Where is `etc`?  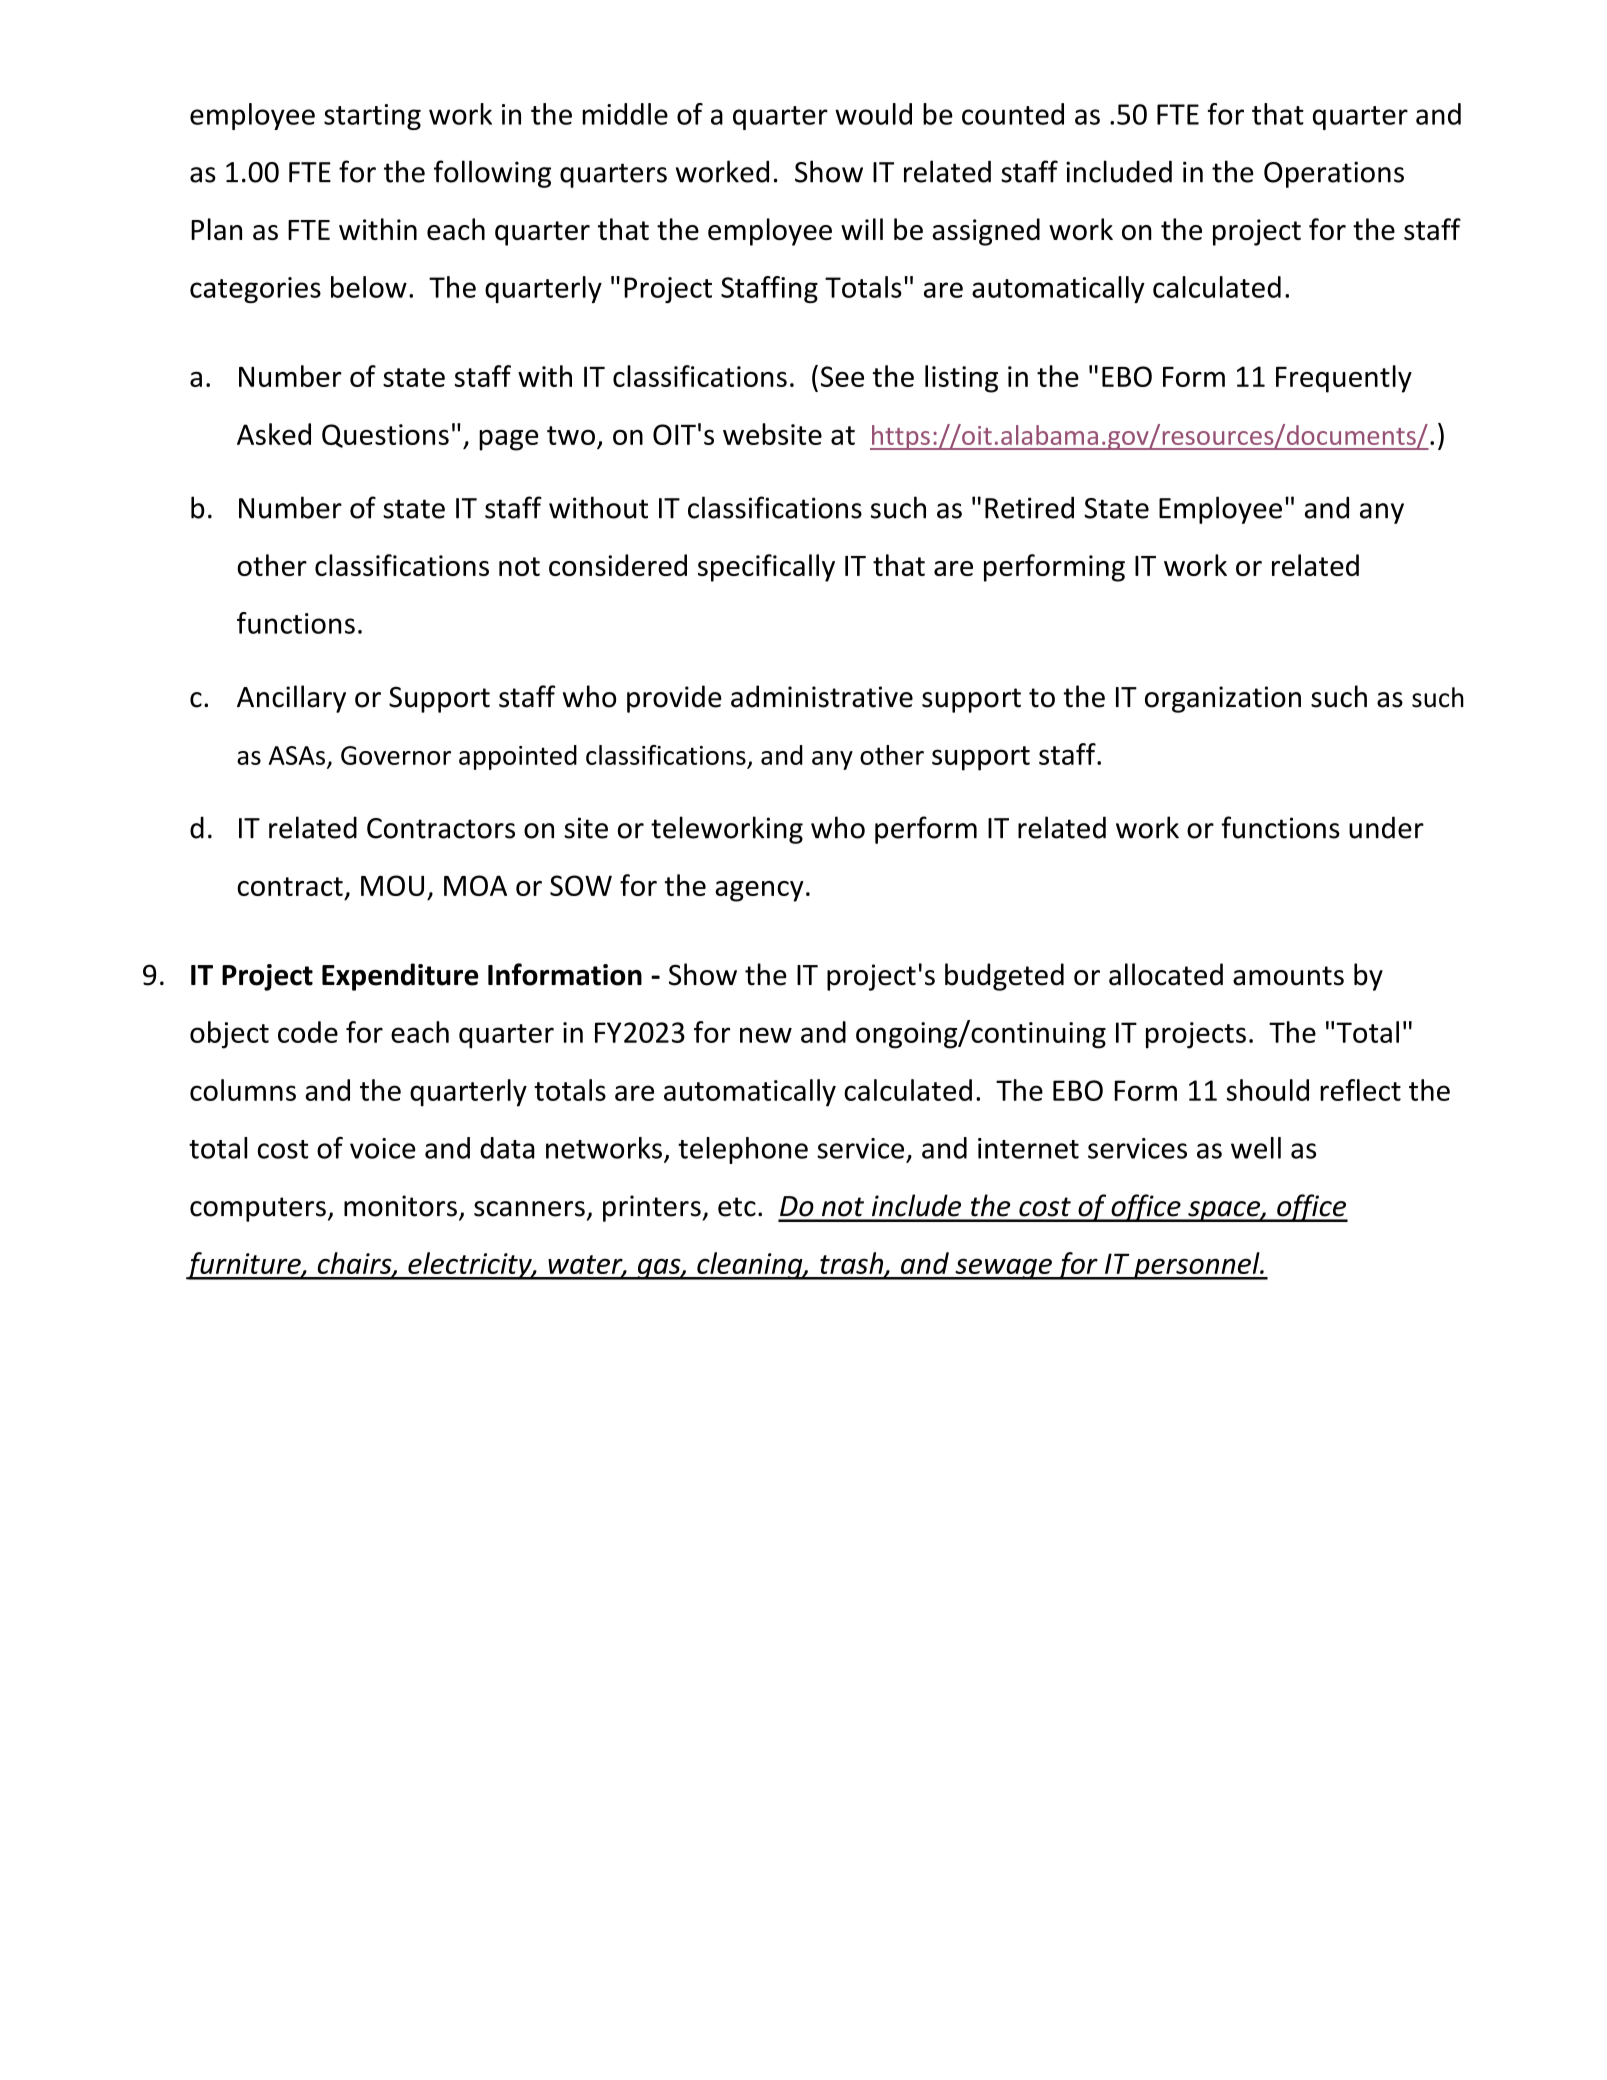
etc is located at coordinates (737, 1207).
